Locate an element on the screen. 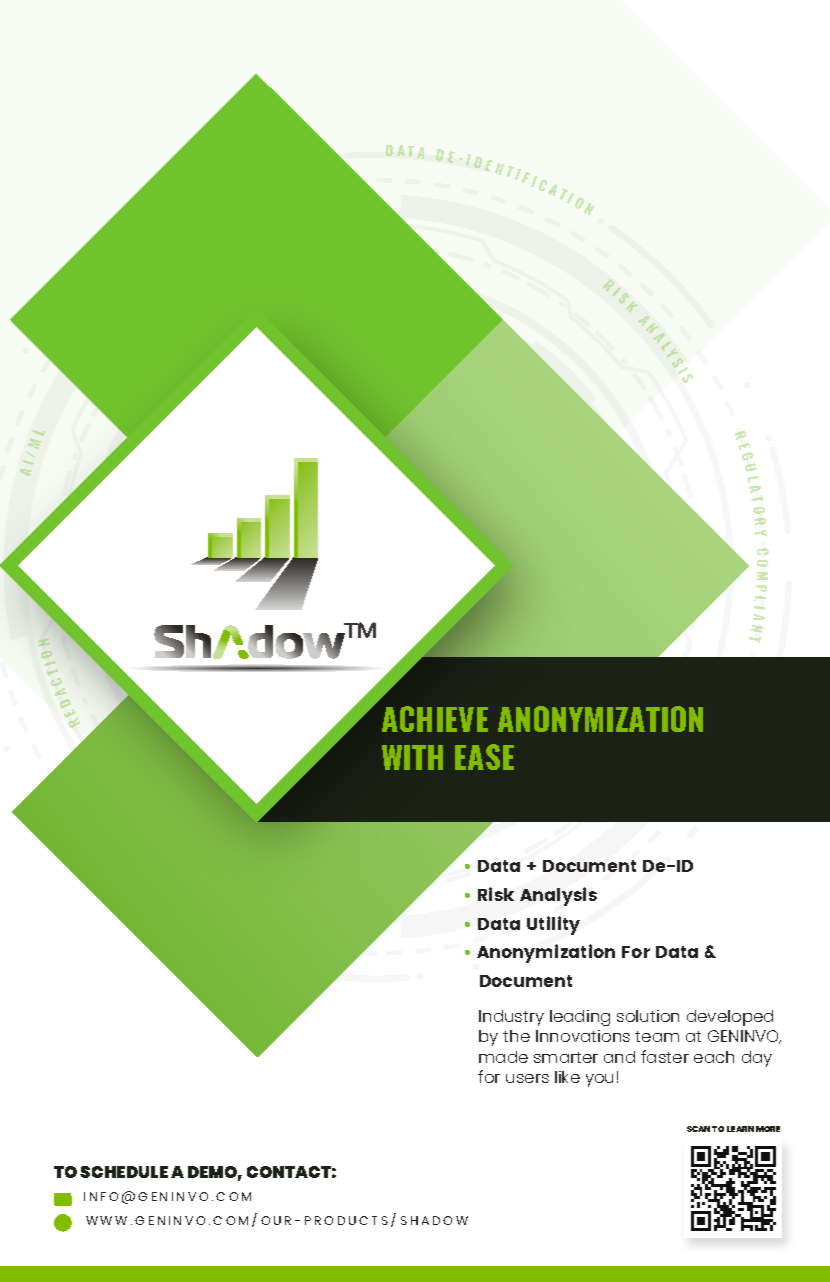 The height and width of the screenshot is (1282, 830). LEARN is located at coordinates (740, 1129).
